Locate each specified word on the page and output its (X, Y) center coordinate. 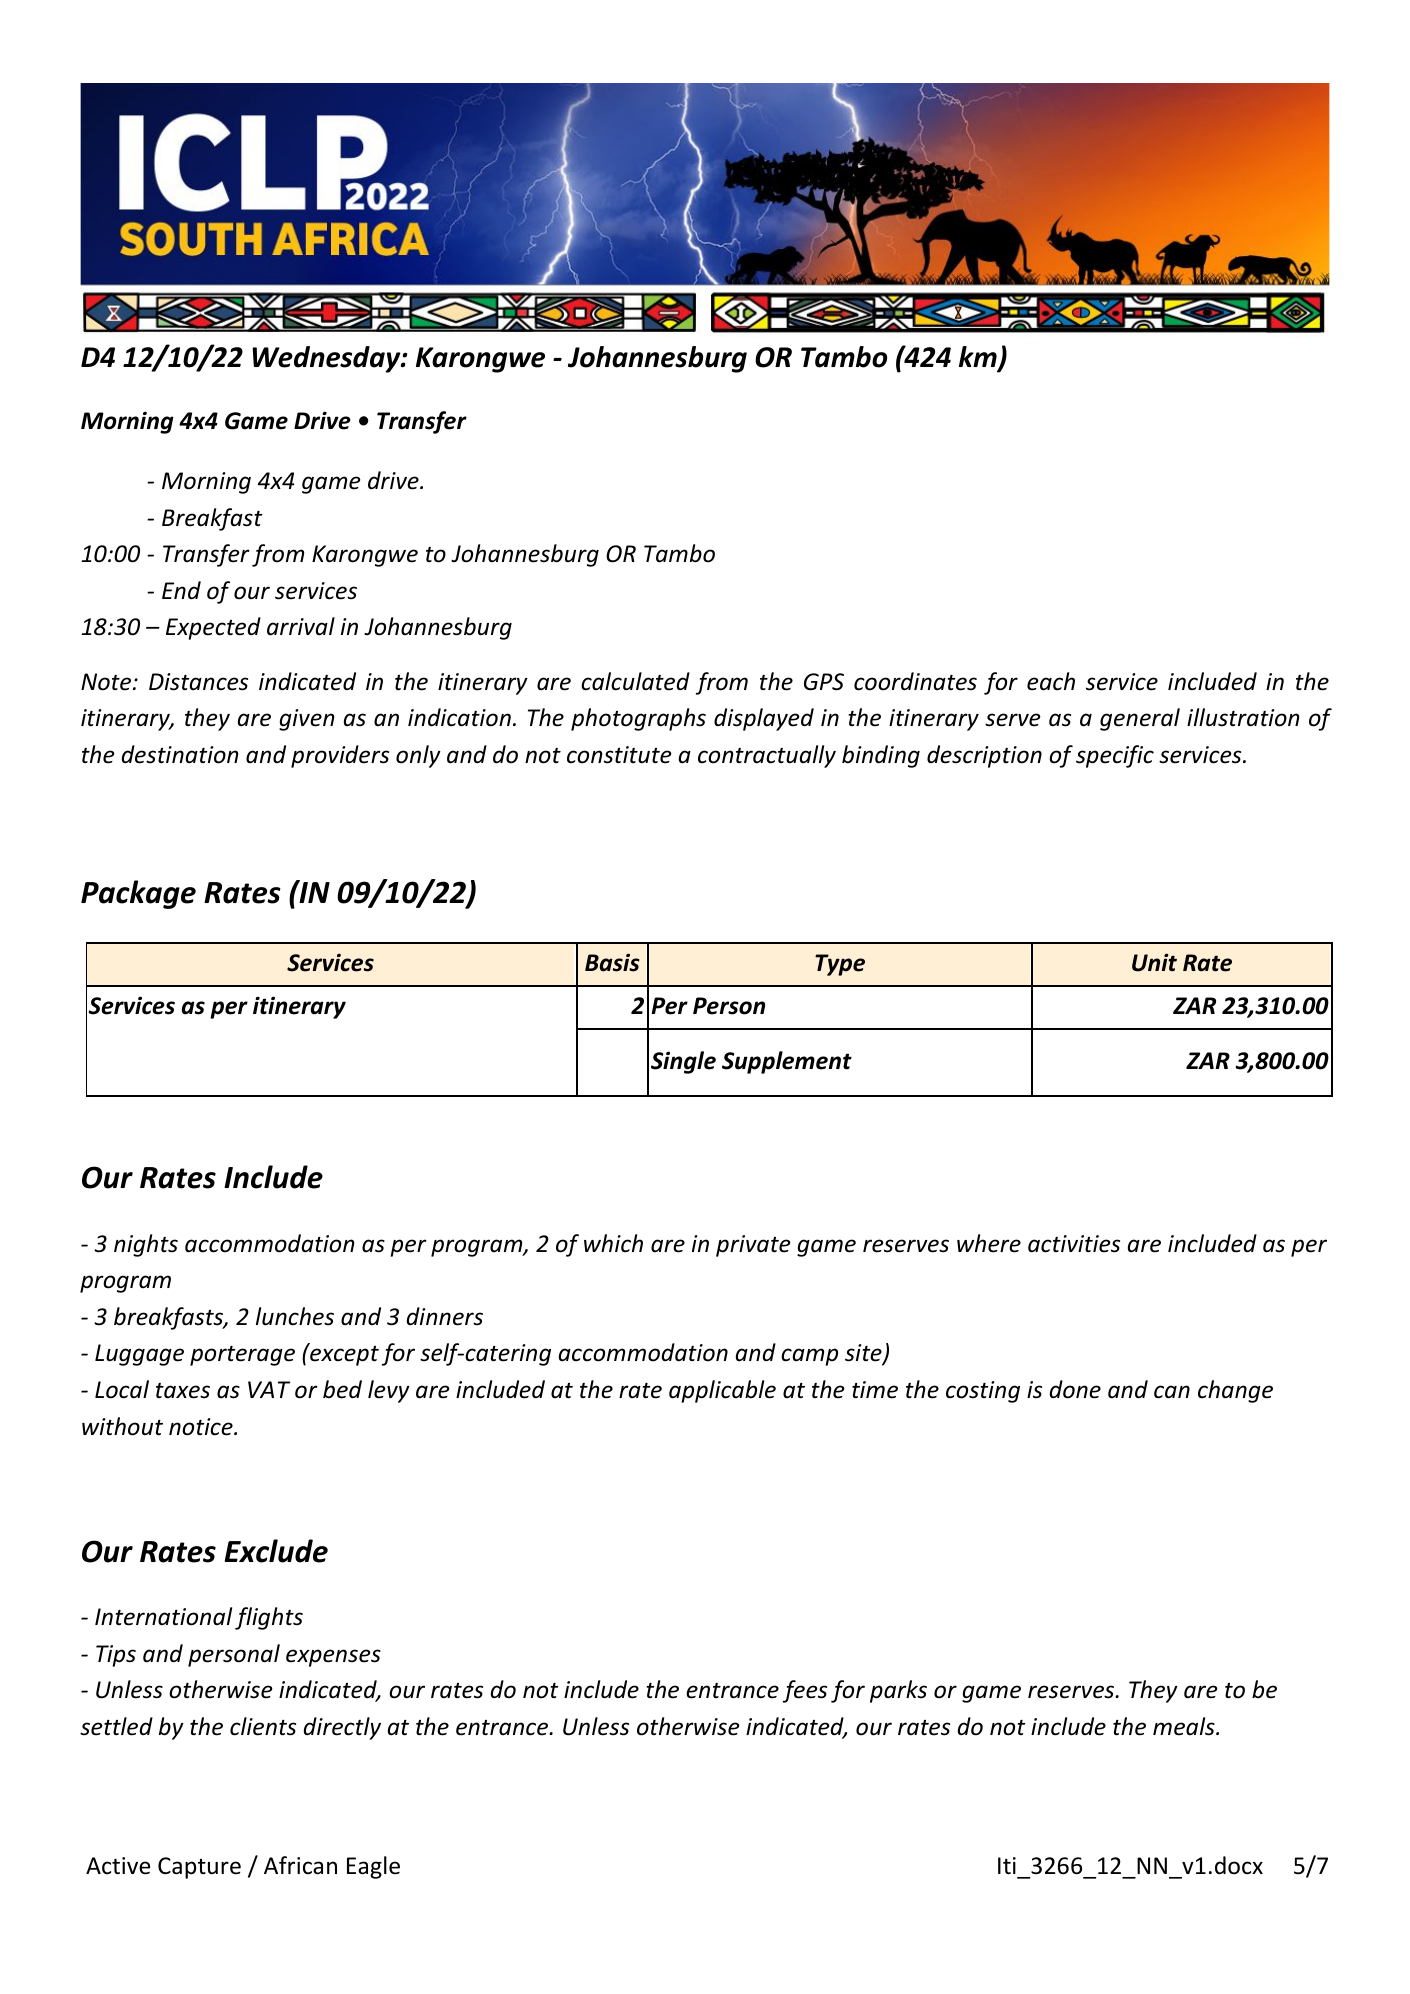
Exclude (276, 1551)
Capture (199, 1868)
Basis (612, 963)
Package (138, 894)
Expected (213, 628)
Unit (1154, 963)
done (1075, 1389)
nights (146, 1245)
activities (1074, 1244)
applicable (722, 1391)
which (613, 1243)
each (1051, 681)
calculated (635, 681)
